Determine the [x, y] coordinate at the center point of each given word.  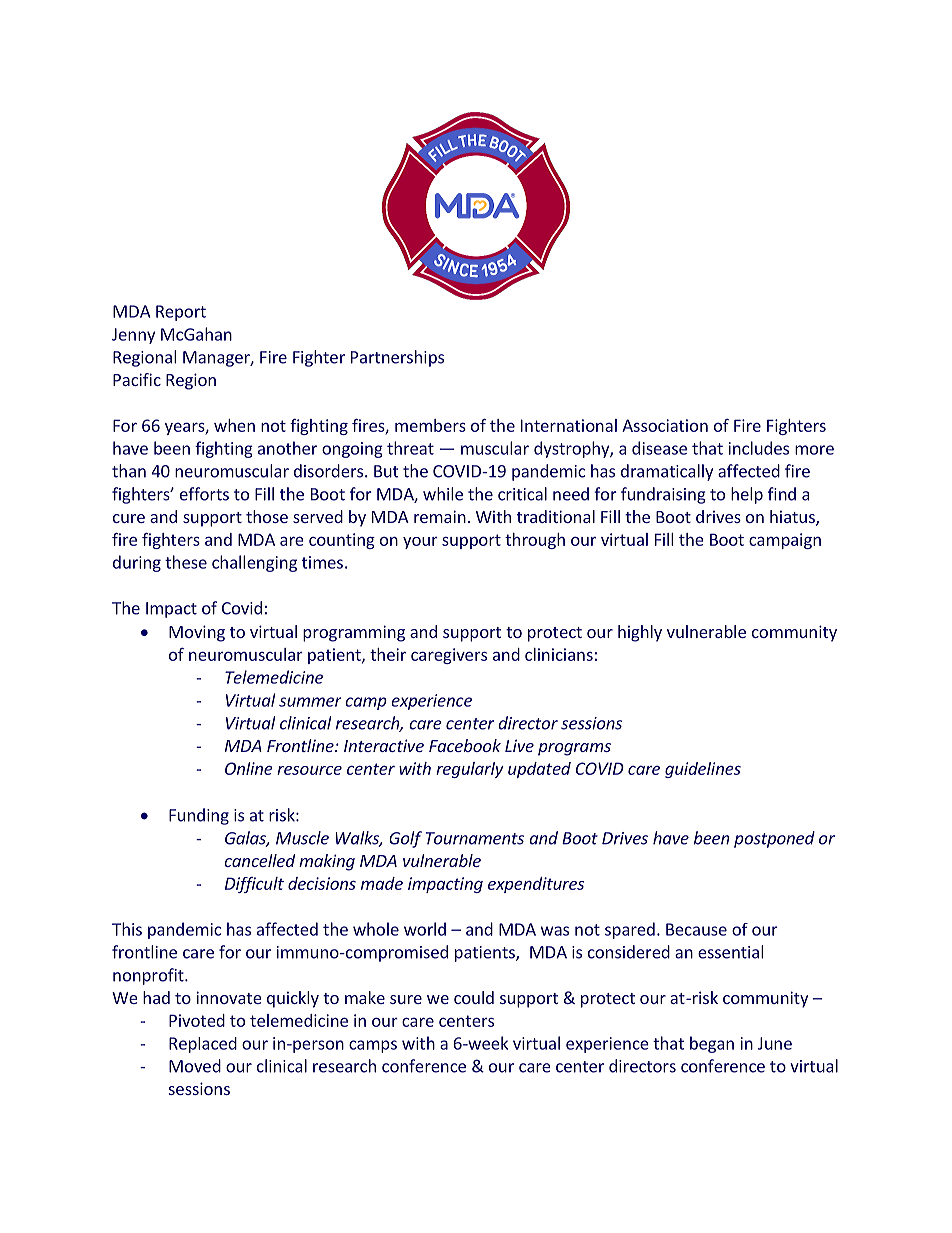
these [186, 562]
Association [665, 425]
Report [181, 313]
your [420, 543]
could [474, 997]
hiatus [793, 518]
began [712, 1044]
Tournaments [475, 838]
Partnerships [397, 358]
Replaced [203, 1045]
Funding [199, 816]
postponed [774, 839]
